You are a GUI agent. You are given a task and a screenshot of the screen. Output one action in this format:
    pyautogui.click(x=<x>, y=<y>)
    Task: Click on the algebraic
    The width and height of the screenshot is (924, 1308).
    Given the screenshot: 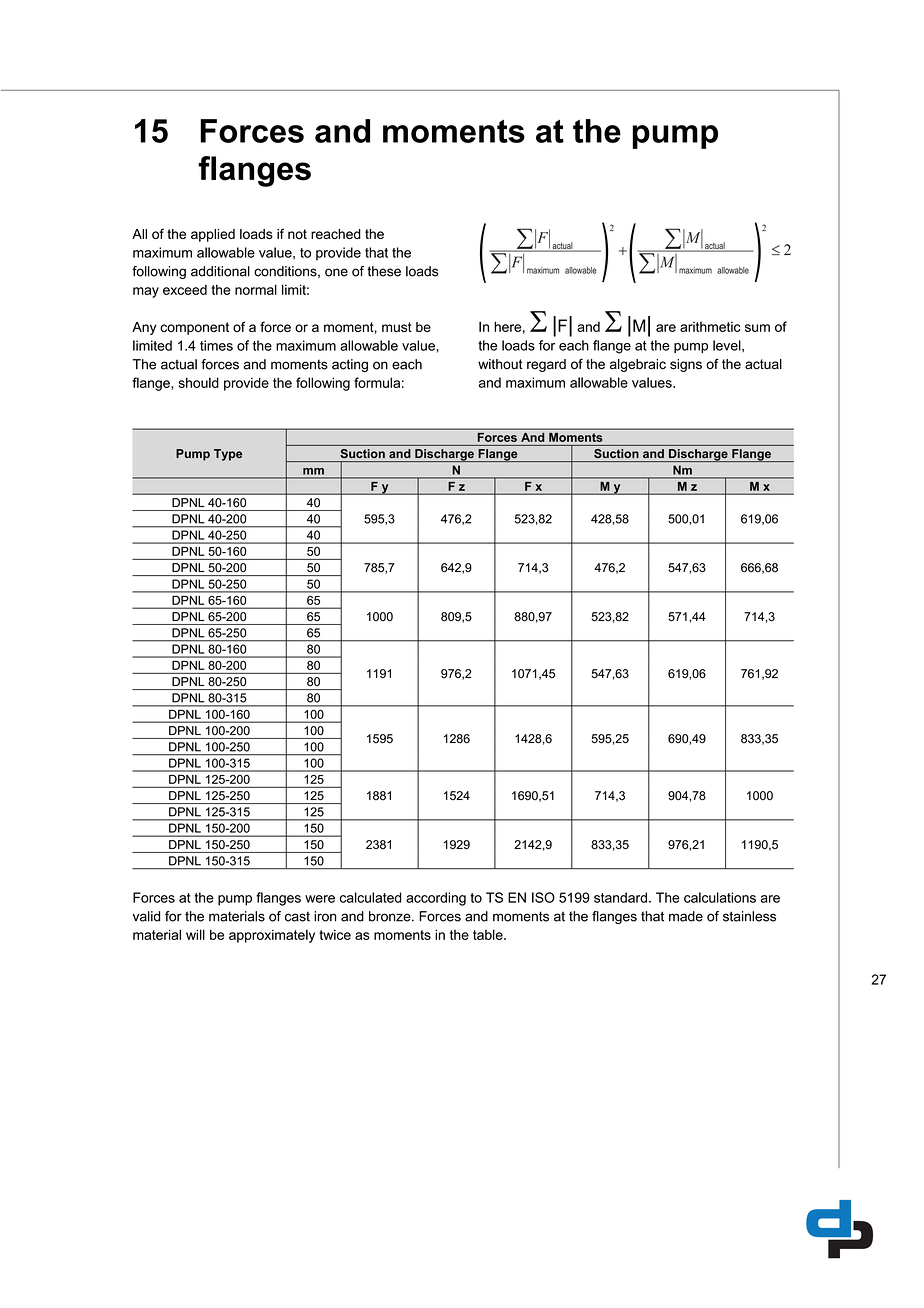 What is the action you would take?
    pyautogui.click(x=638, y=365)
